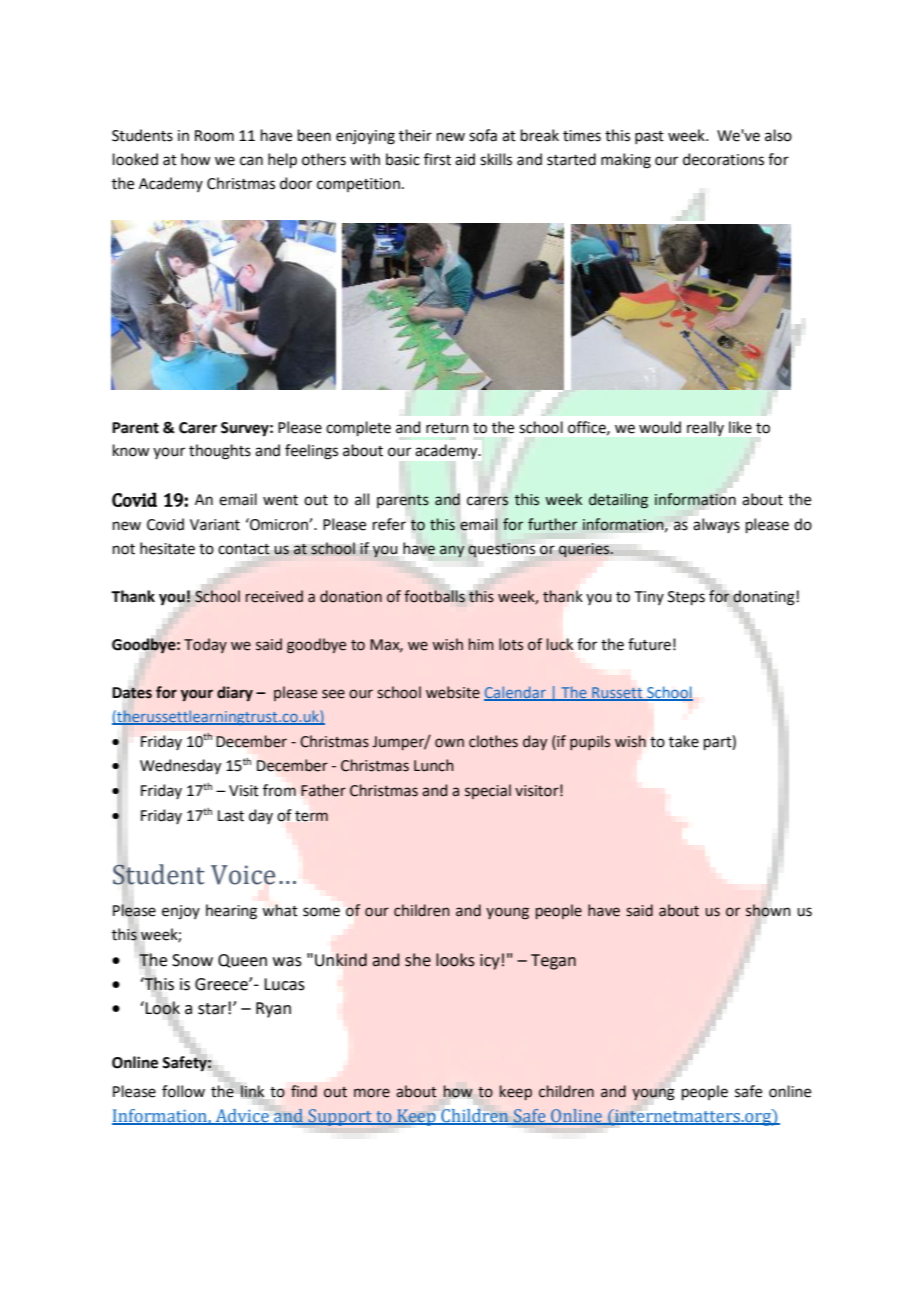  What do you see at coordinates (180, 767) in the image?
I see `Wednesday` at bounding box center [180, 767].
